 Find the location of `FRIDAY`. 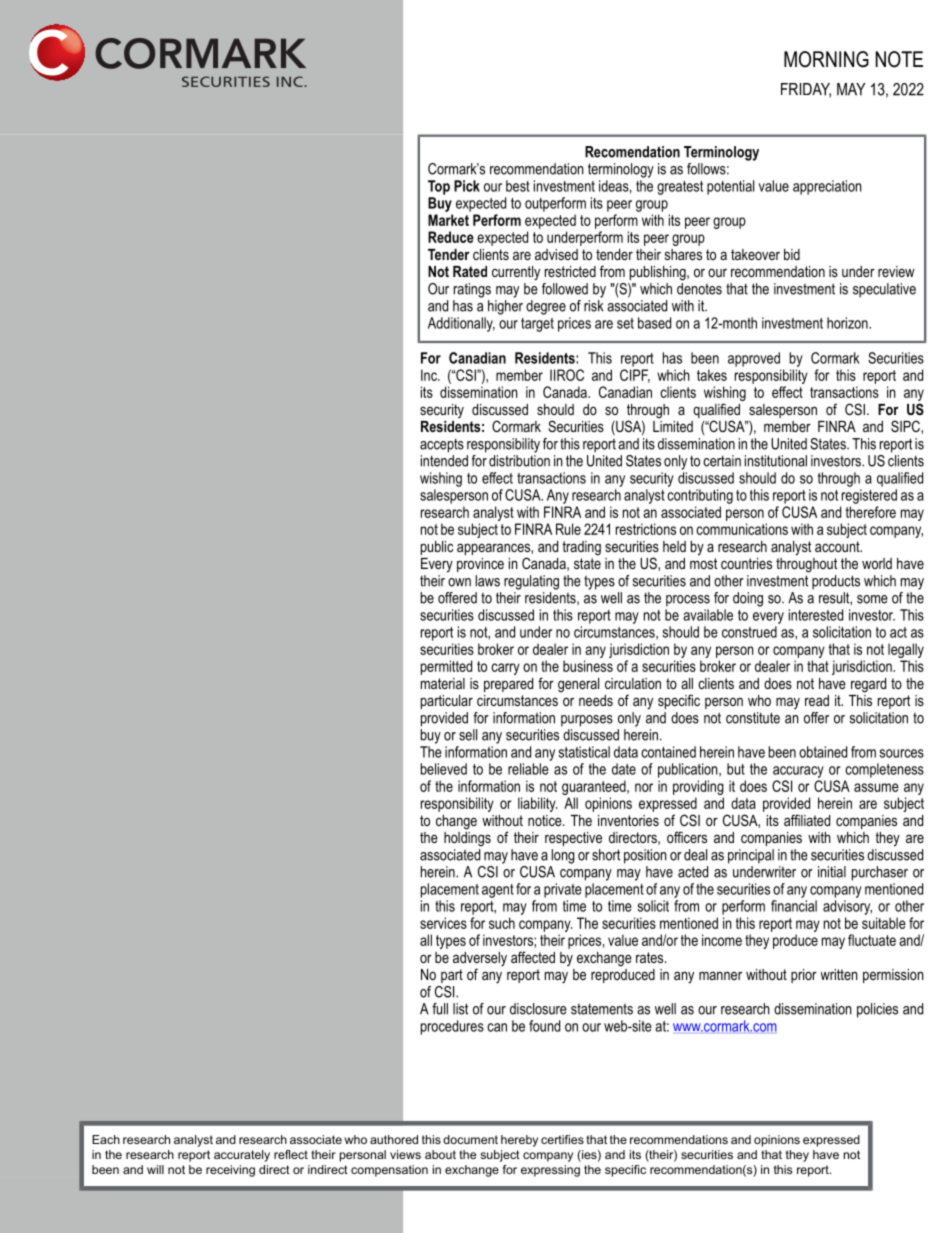

FRIDAY is located at coordinates (806, 90).
